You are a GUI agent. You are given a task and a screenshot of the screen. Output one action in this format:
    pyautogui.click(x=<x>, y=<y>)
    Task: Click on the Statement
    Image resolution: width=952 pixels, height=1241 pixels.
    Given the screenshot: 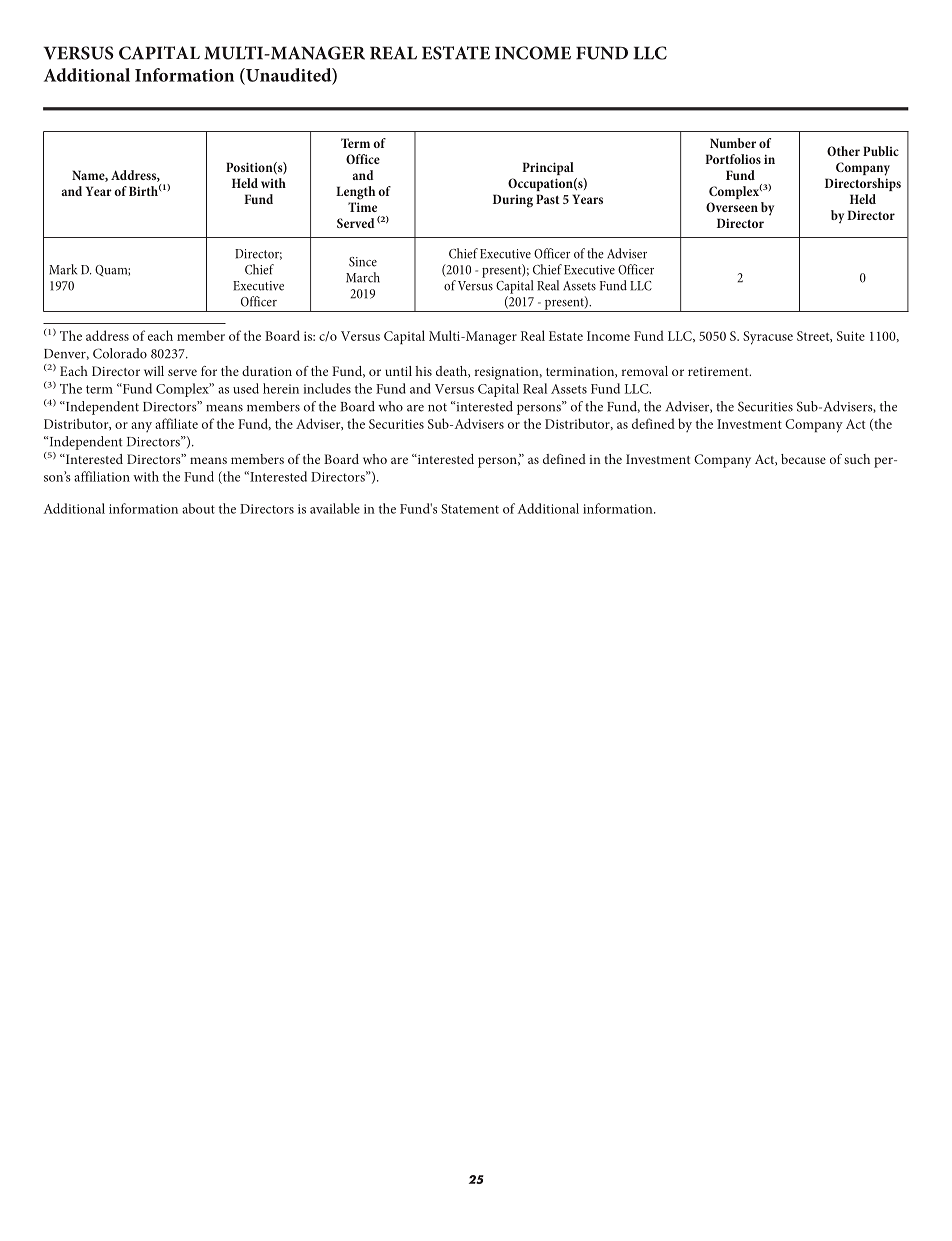 What is the action you would take?
    pyautogui.click(x=470, y=509)
